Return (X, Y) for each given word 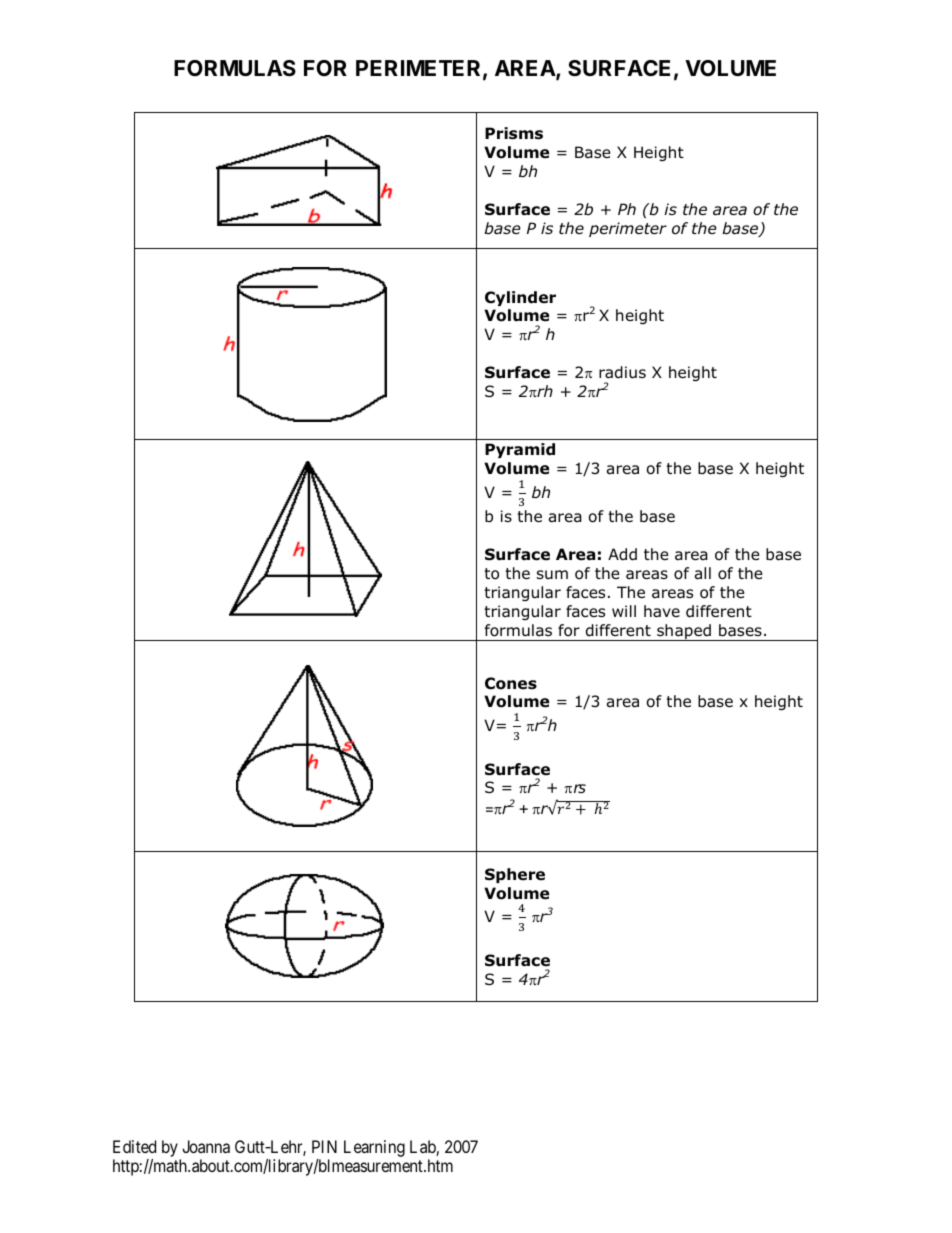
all (703, 573)
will (624, 611)
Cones (511, 683)
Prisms (514, 133)
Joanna (206, 1146)
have (662, 611)
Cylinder (520, 298)
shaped (684, 632)
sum (552, 575)
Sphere (515, 875)
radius (622, 372)
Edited (134, 1146)
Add (622, 554)
